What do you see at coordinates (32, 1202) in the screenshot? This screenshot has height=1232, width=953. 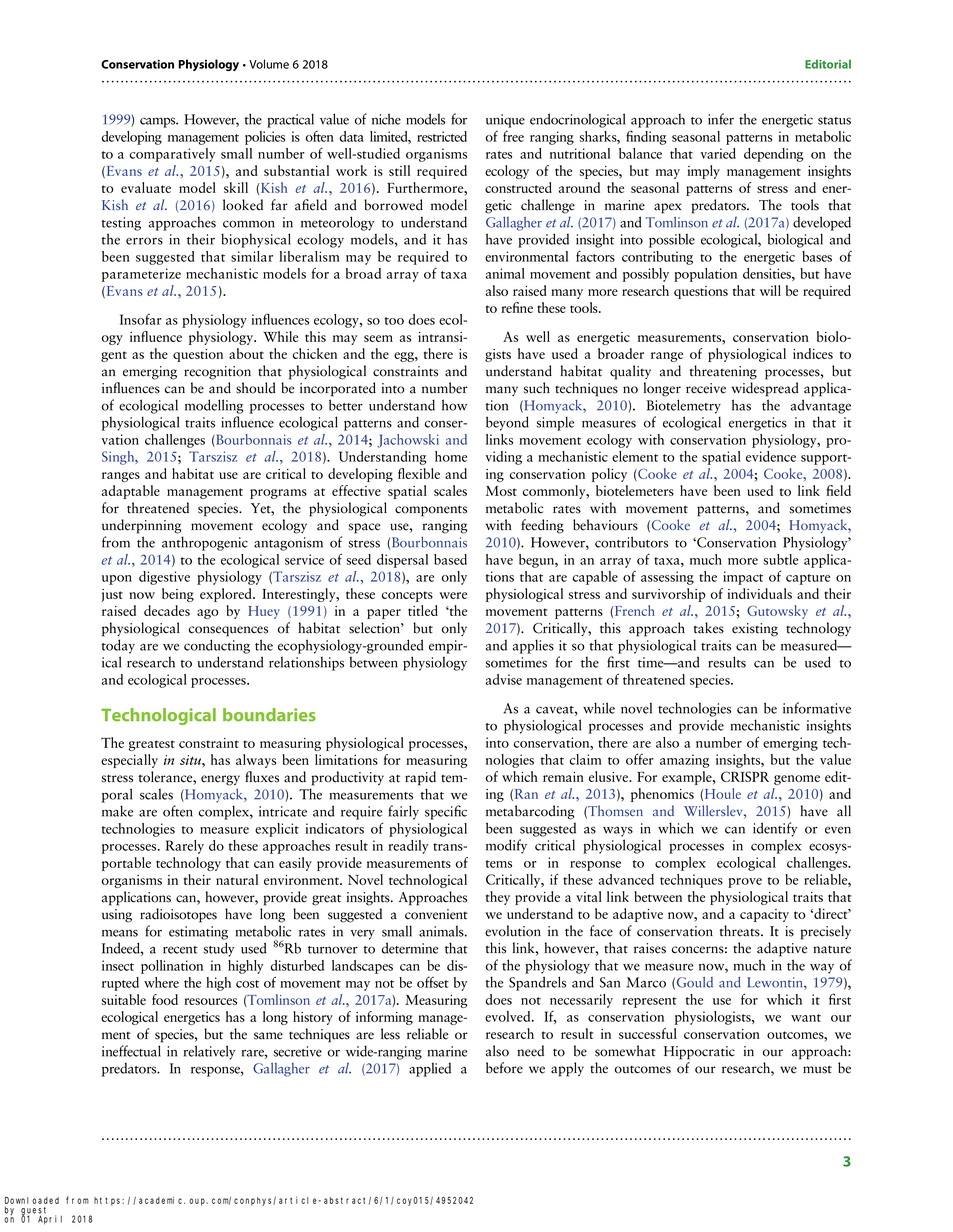 I see `Downloaded` at bounding box center [32, 1202].
